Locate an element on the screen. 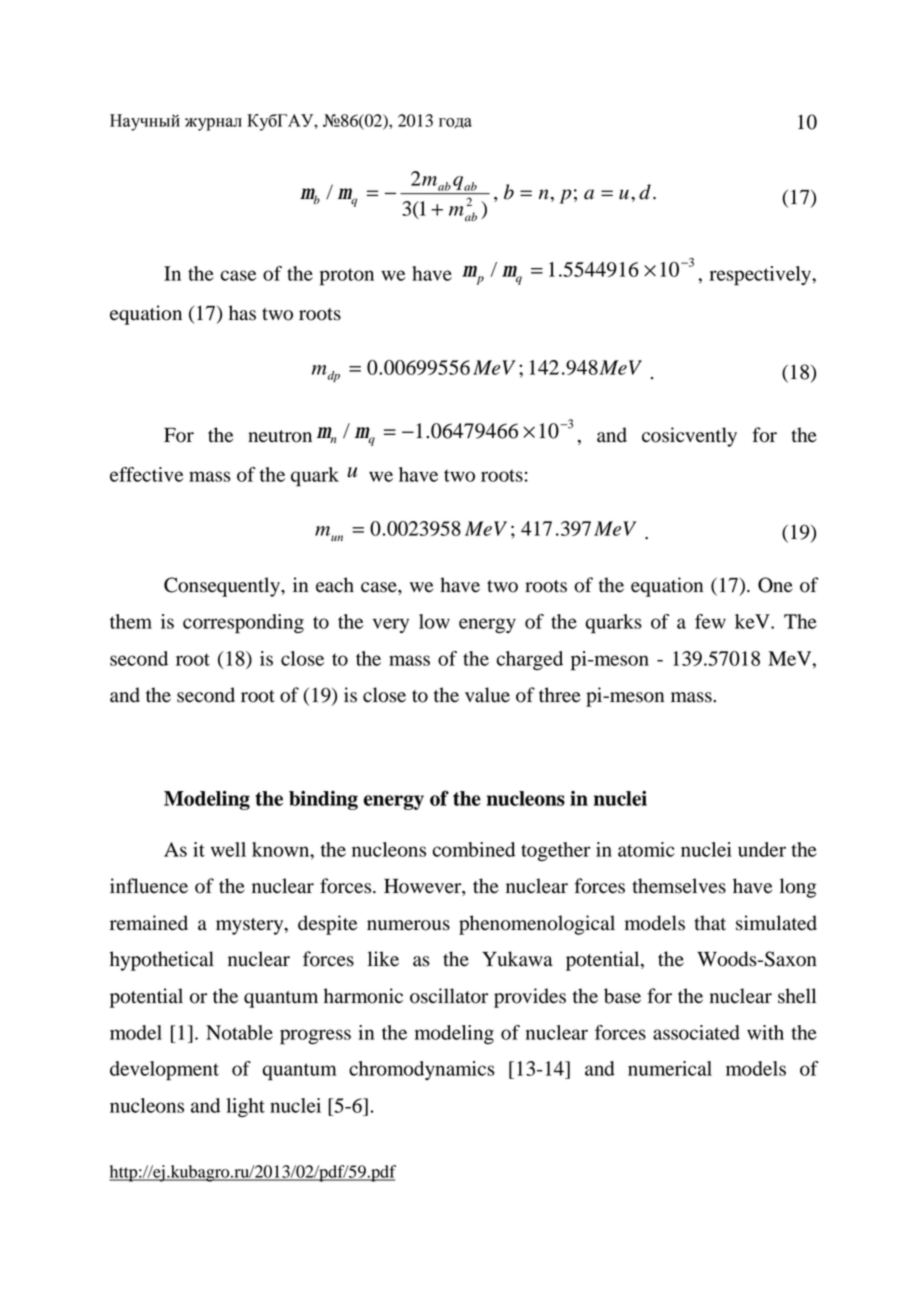 The height and width of the screenshot is (1308, 924). has is located at coordinates (242, 313).
